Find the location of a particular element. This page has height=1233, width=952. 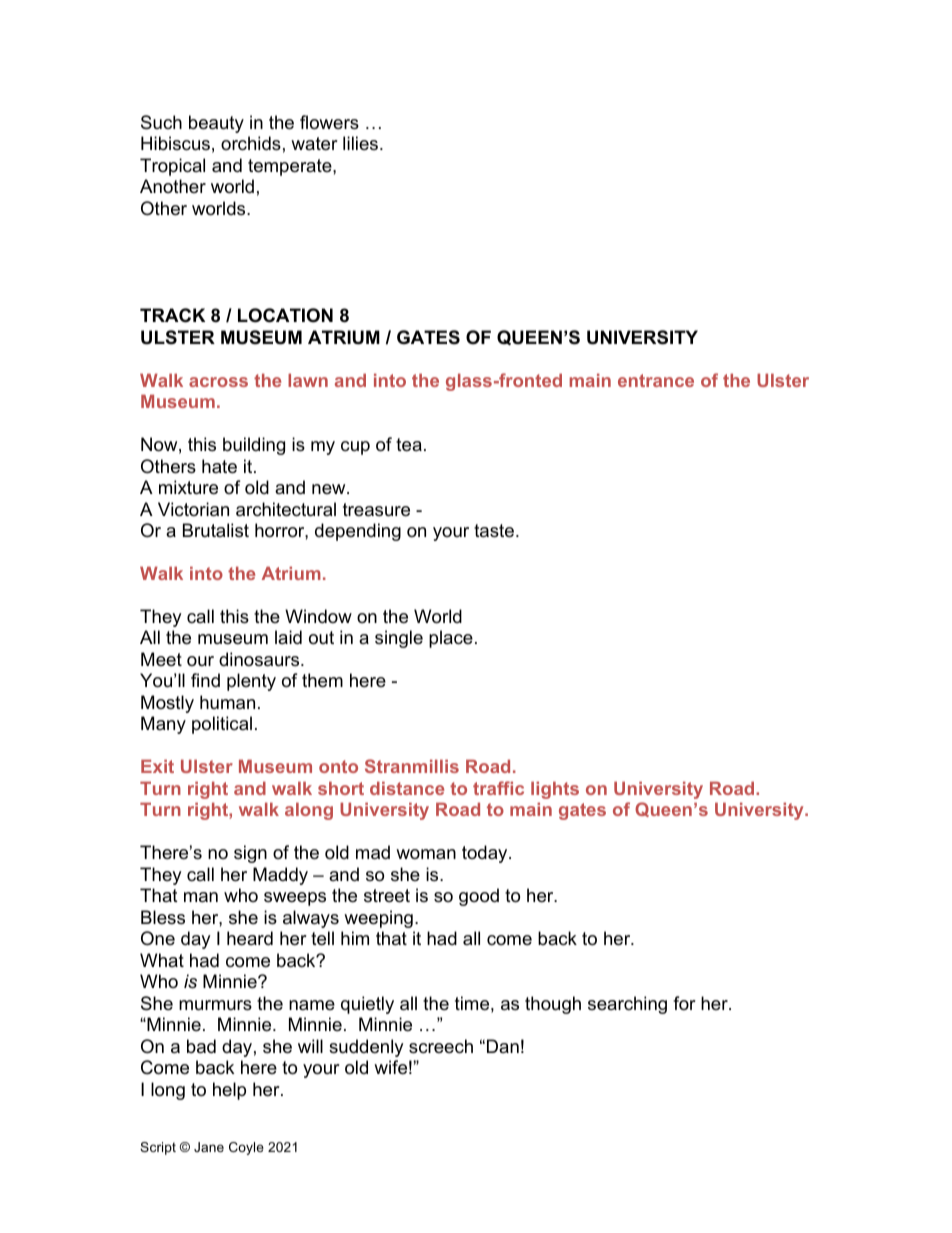

entrance is located at coordinates (656, 380).
